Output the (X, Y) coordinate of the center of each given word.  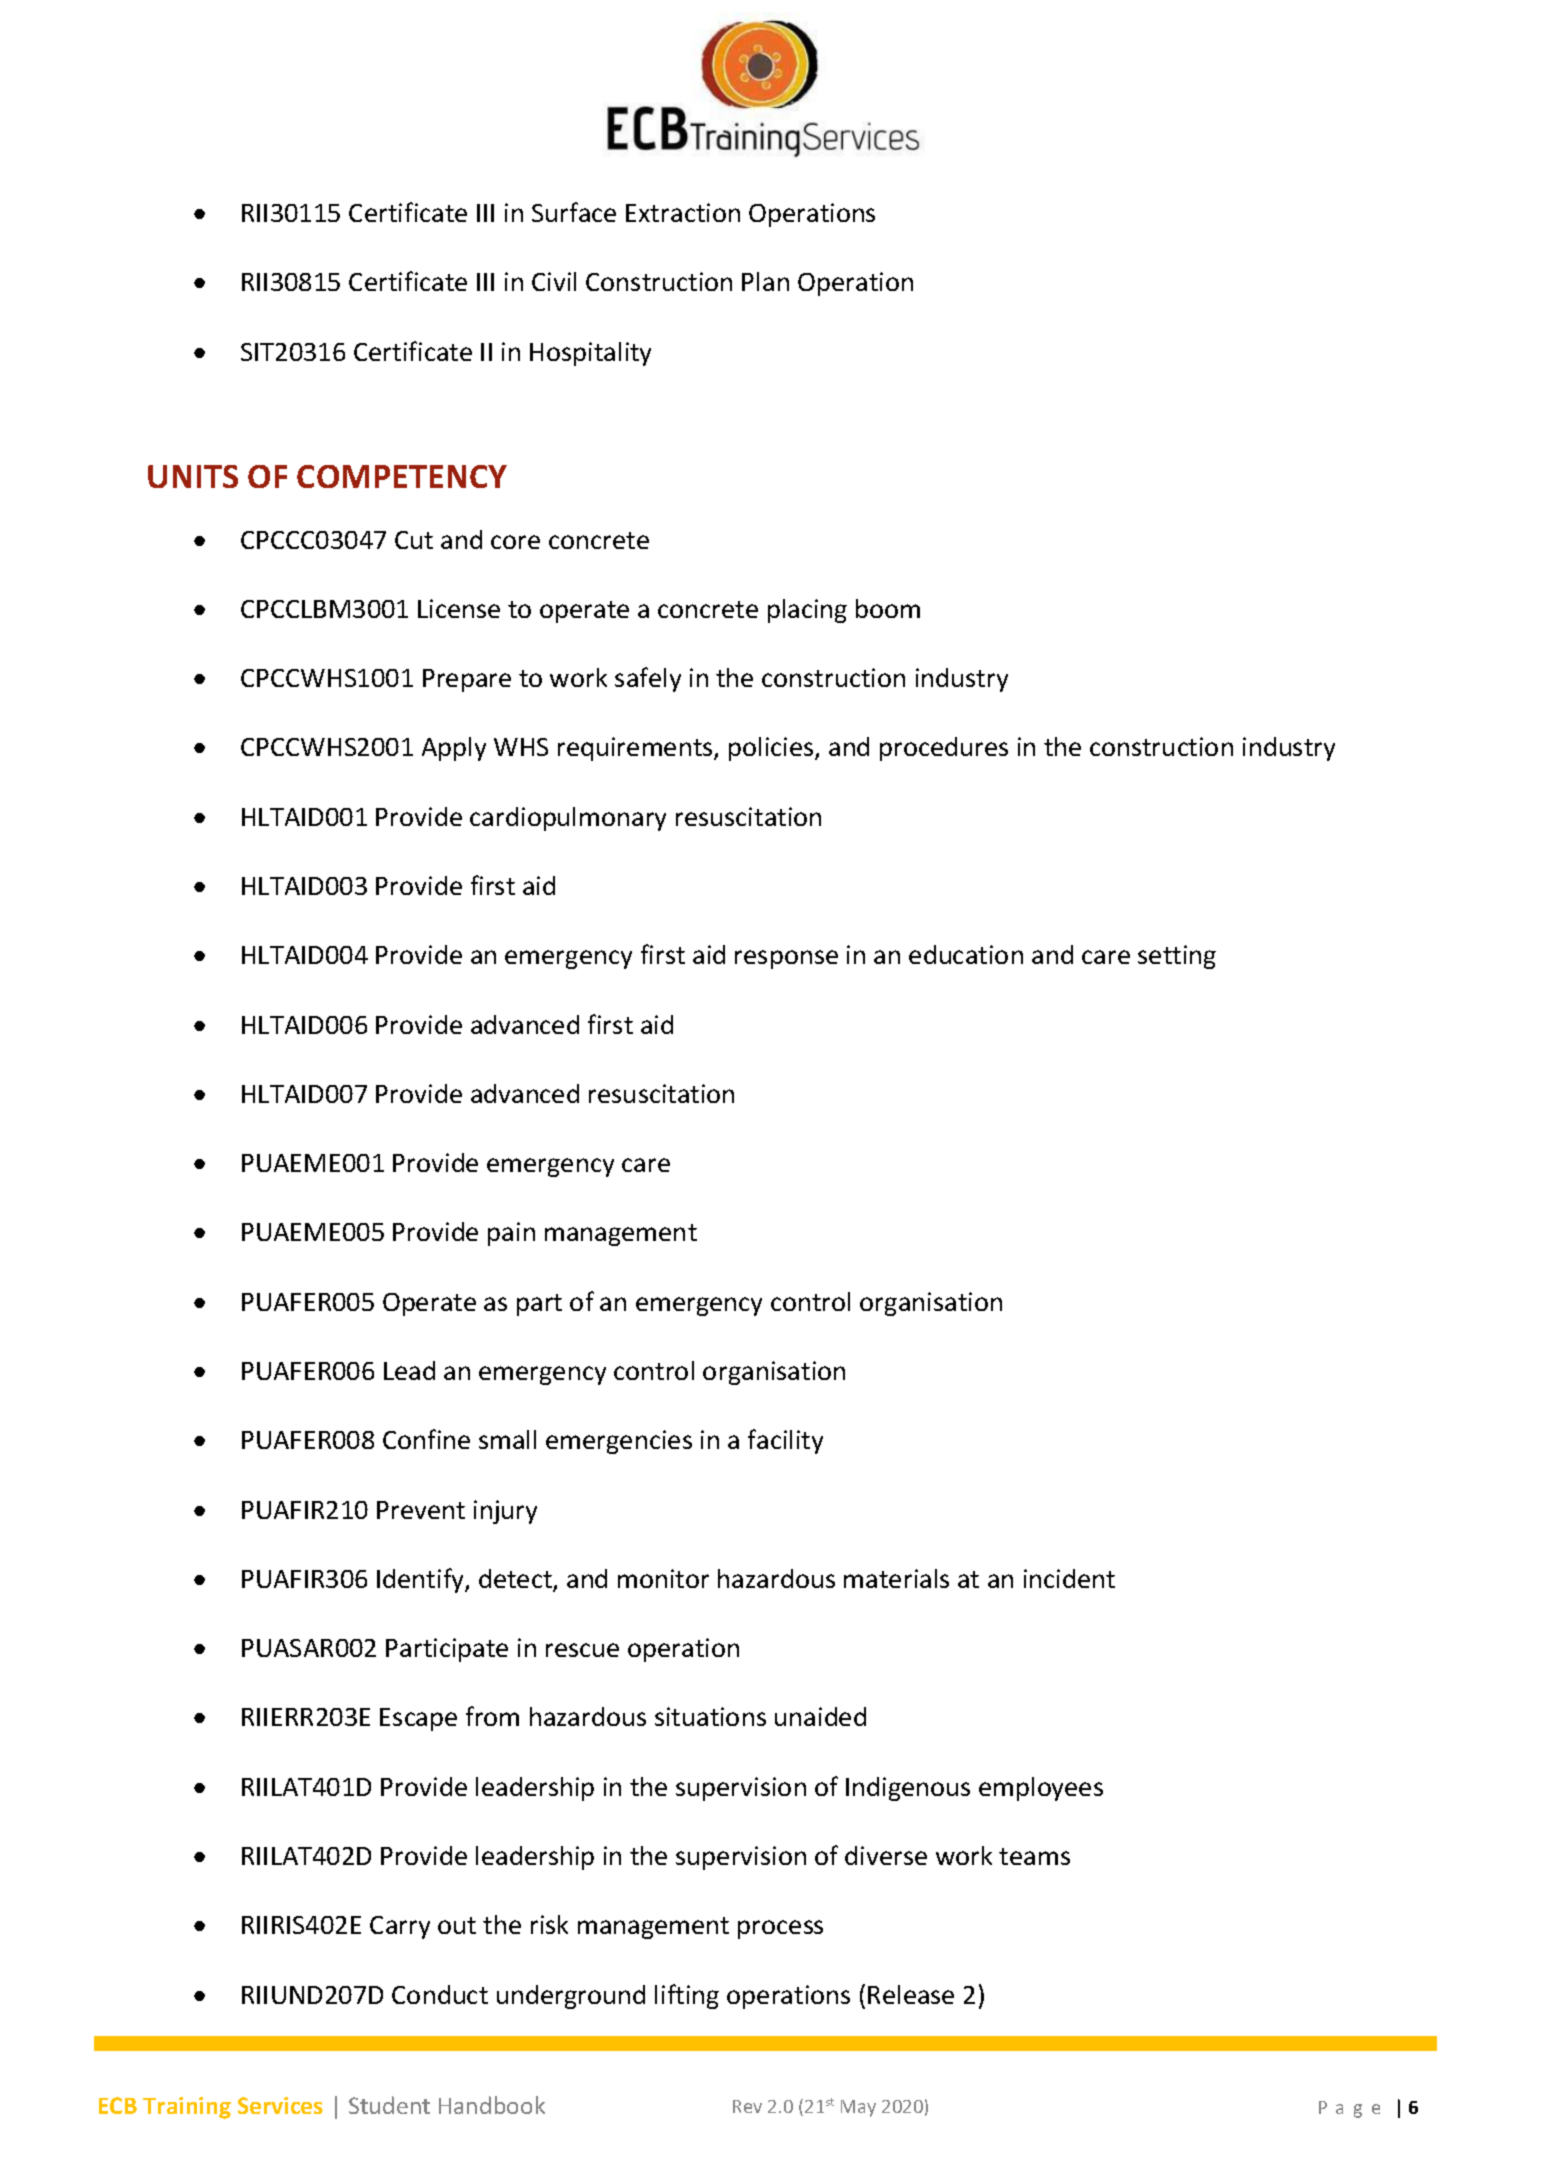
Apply (454, 749)
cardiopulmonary (568, 819)
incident (1069, 1578)
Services (280, 2105)
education (966, 954)
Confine (426, 1439)
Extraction (683, 212)
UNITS (193, 476)
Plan (765, 281)
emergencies (619, 1442)
